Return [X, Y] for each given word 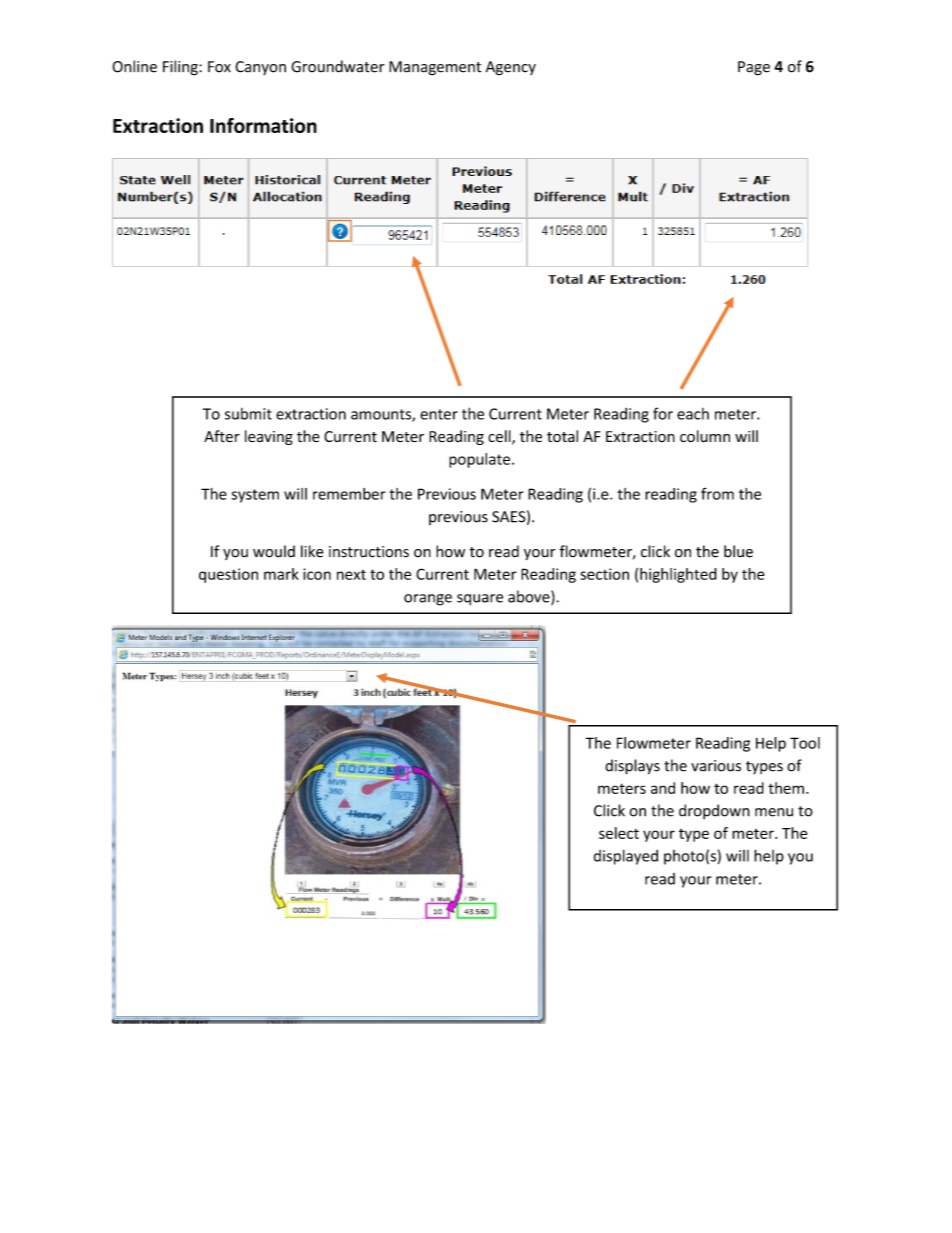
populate [481, 460]
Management [435, 68]
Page [754, 68]
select [619, 833]
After [222, 436]
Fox [219, 67]
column [705, 436]
